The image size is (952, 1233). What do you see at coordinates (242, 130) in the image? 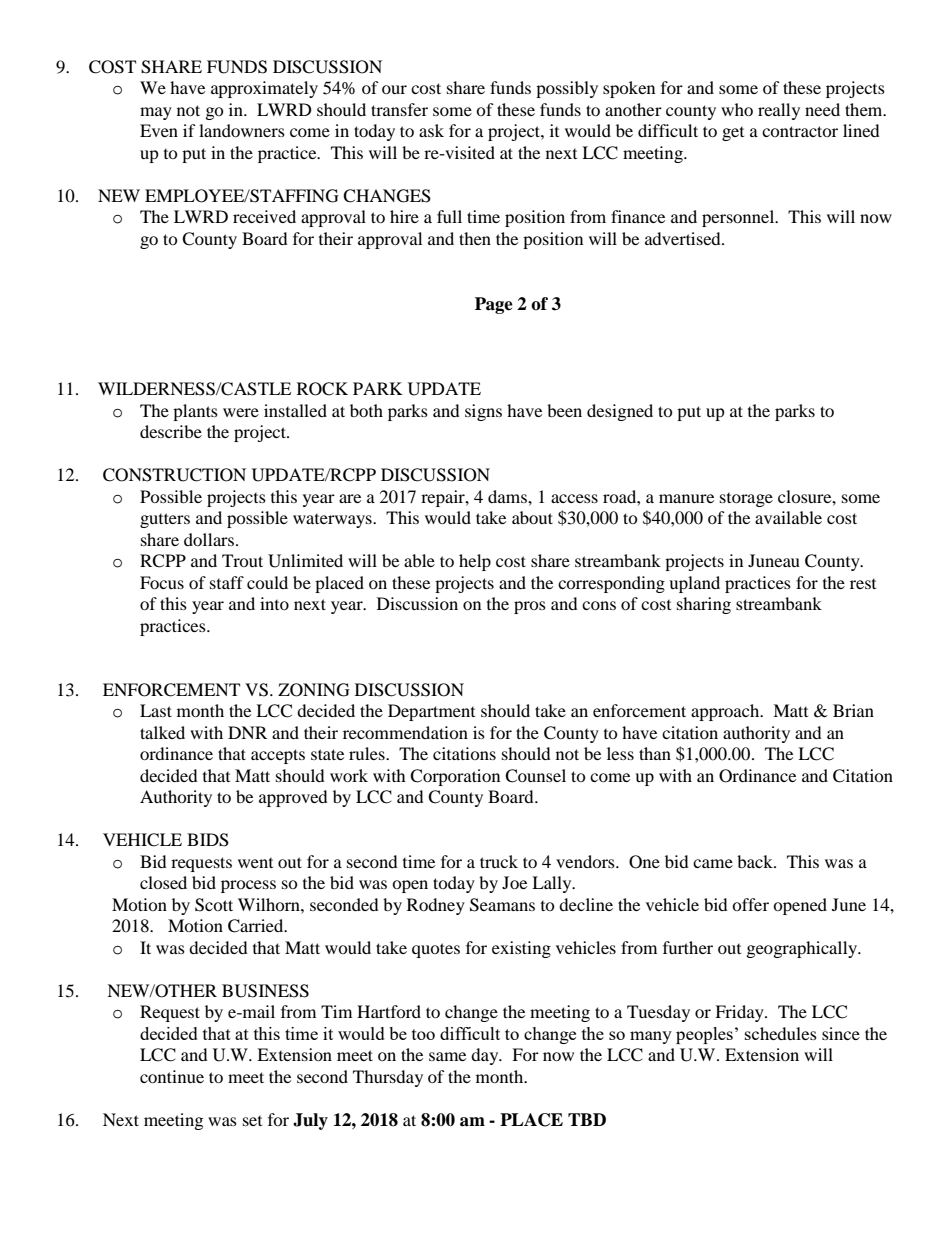
I see `landowners` at bounding box center [242, 130].
